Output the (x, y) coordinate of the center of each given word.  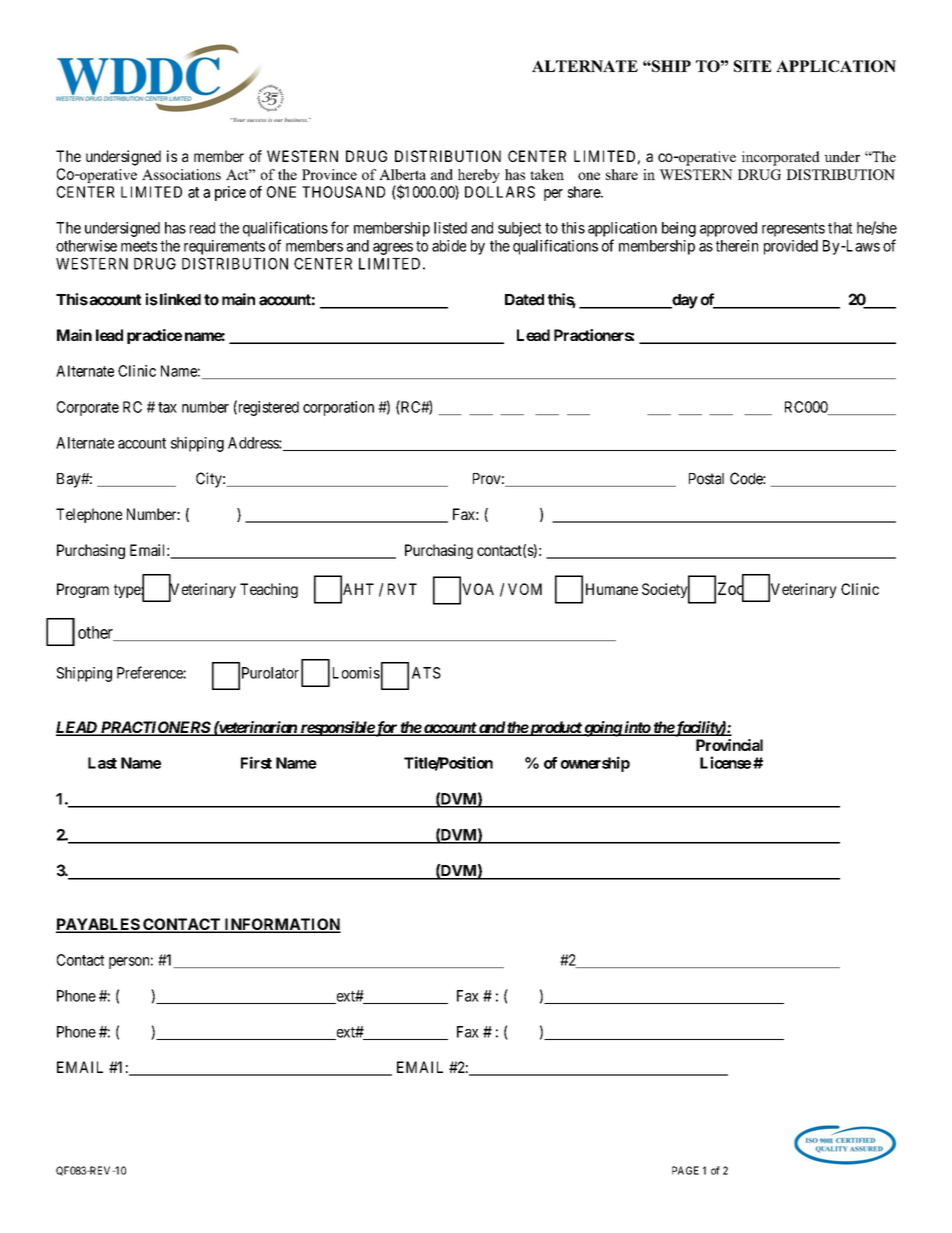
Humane (612, 589)
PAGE (685, 1170)
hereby (477, 177)
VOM (525, 589)
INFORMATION (281, 925)
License (725, 762)
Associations (181, 174)
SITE (752, 66)
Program (83, 590)
